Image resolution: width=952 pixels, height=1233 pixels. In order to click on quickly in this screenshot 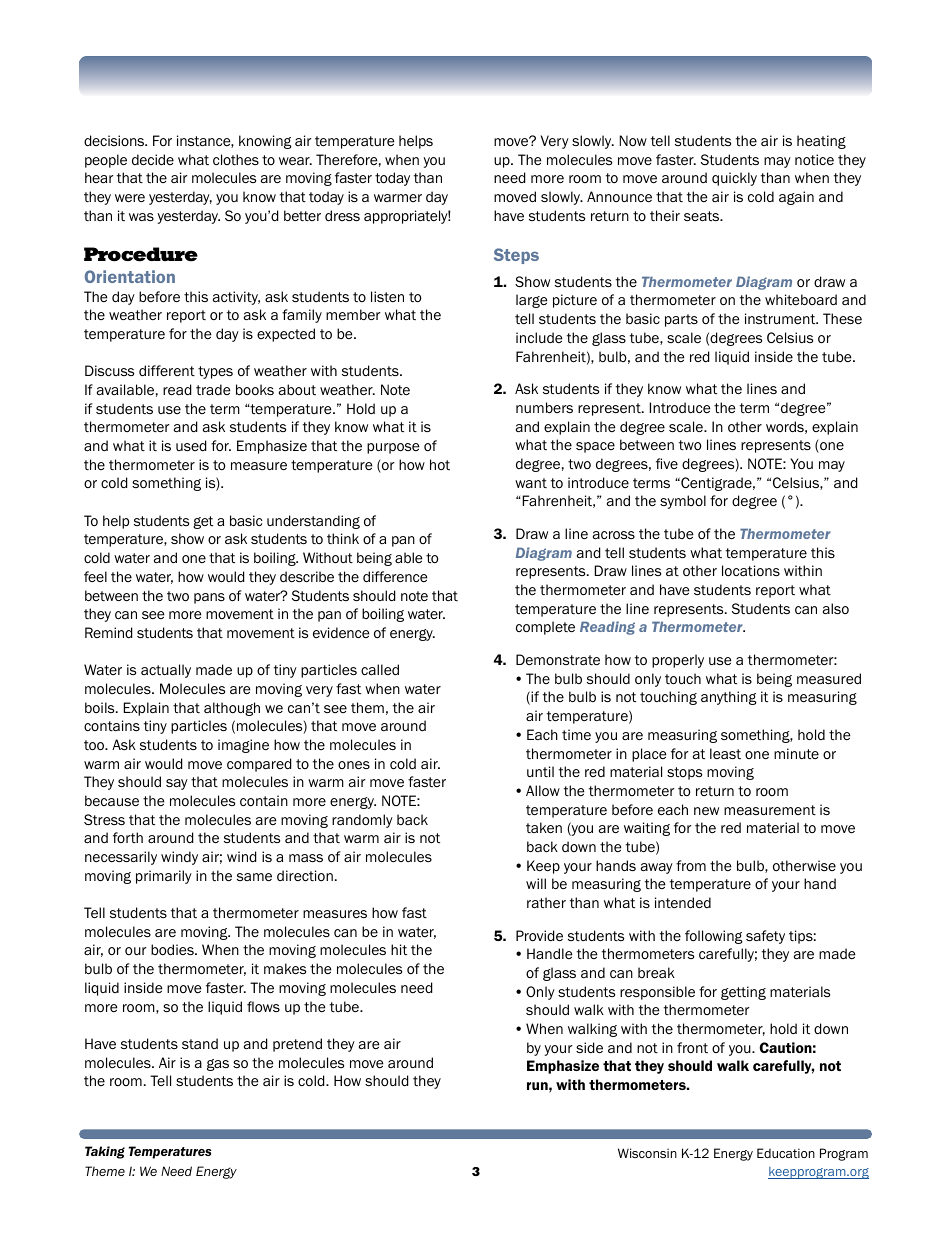, I will do `click(734, 179)`.
